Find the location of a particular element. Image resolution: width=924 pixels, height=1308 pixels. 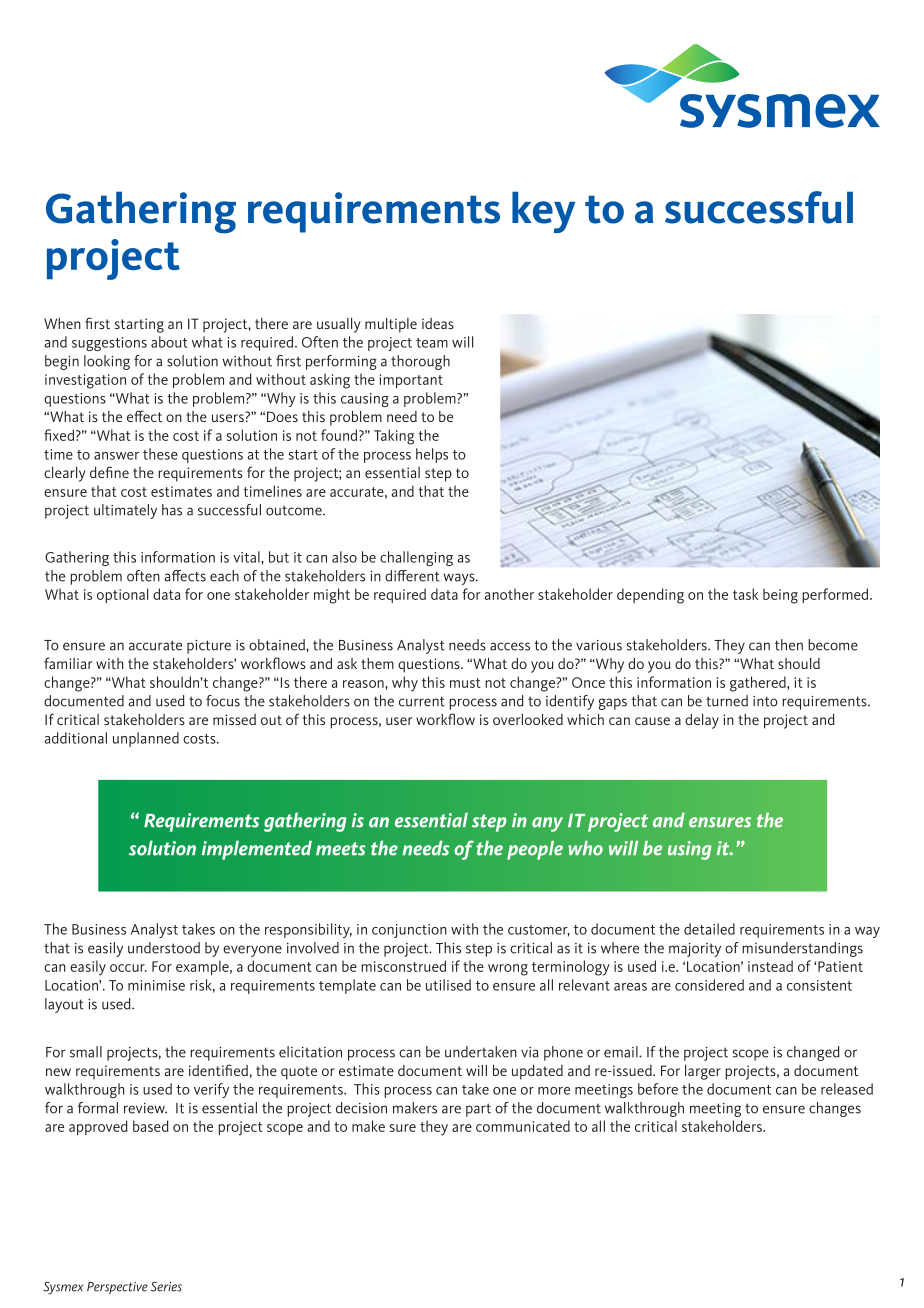

detailed is located at coordinates (709, 929).
